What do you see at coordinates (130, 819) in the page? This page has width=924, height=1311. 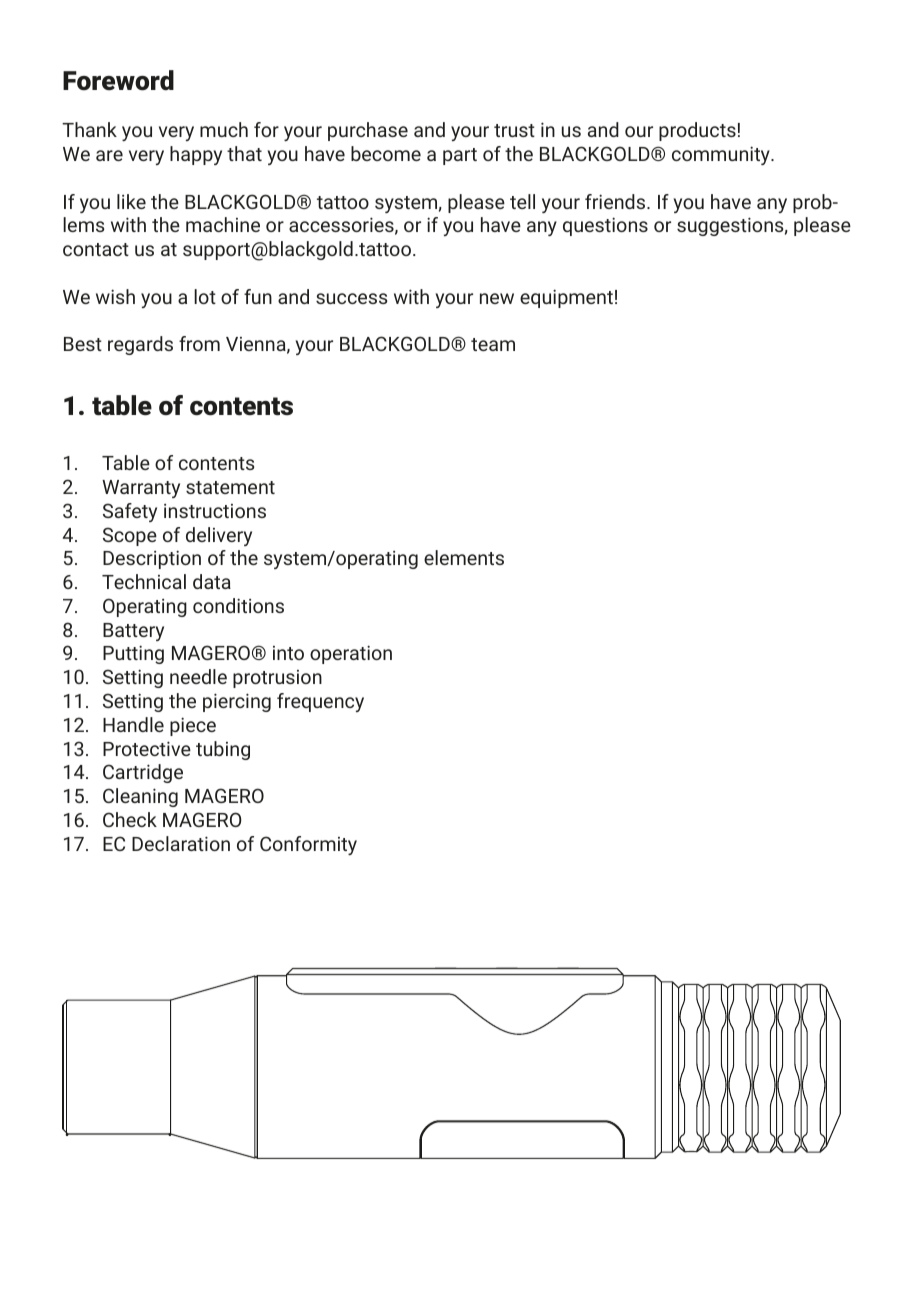 I see `Check` at bounding box center [130, 819].
